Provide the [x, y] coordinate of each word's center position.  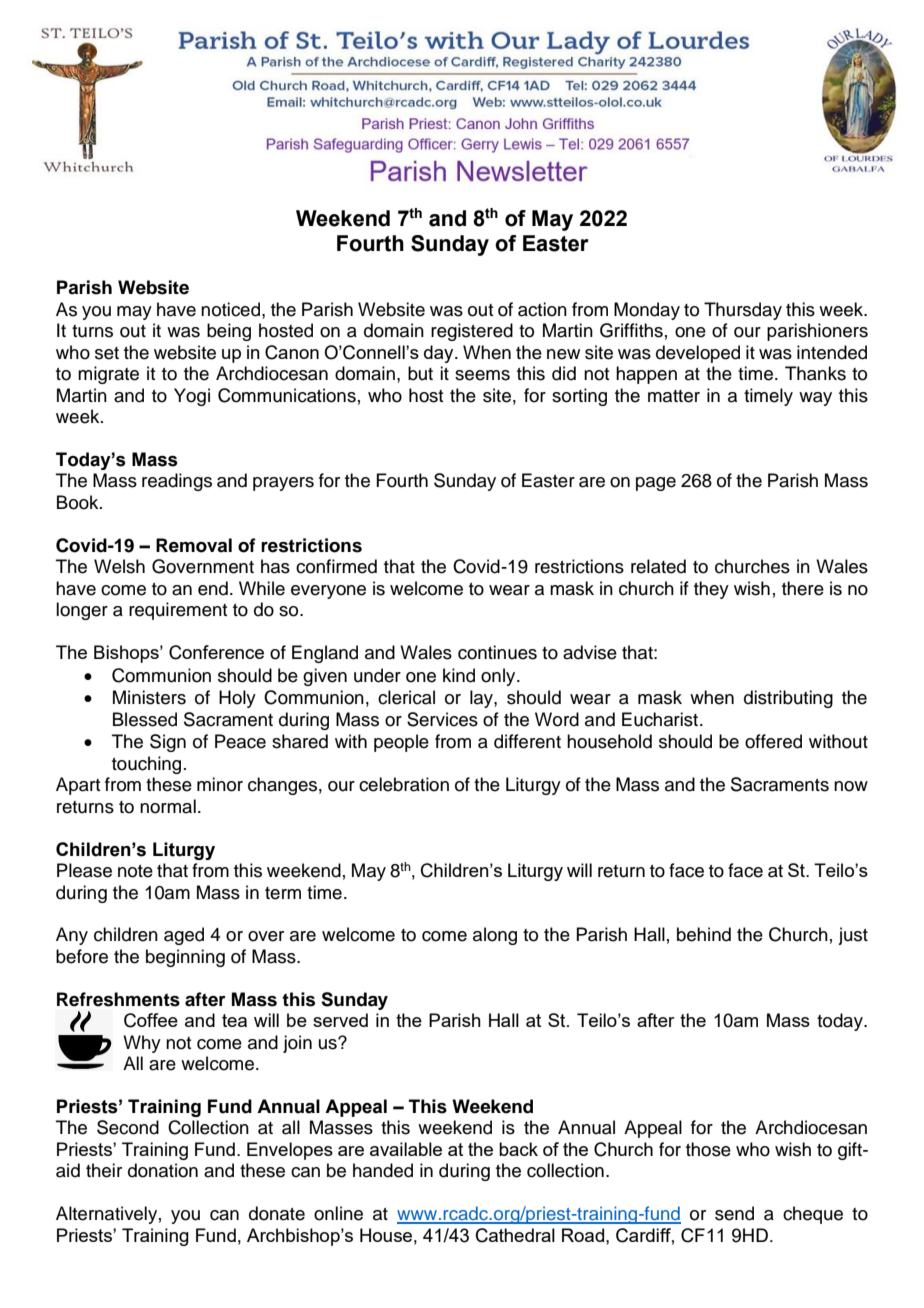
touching [146, 765]
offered [773, 741]
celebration [404, 784]
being [229, 332]
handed [383, 1170]
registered [472, 332]
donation [163, 1170]
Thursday [743, 311]
